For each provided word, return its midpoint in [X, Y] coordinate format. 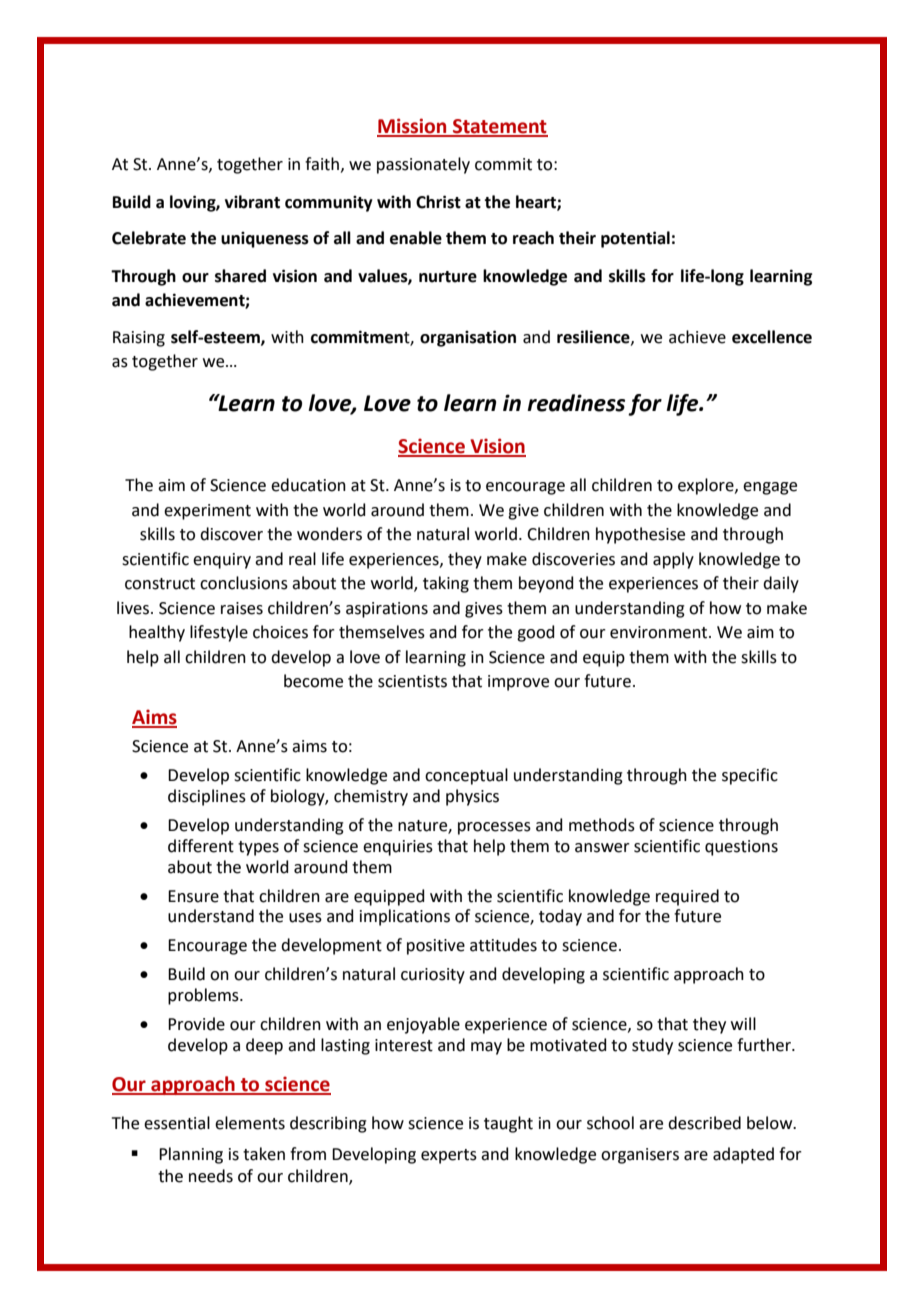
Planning [191, 1155]
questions [741, 848]
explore [707, 486]
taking [446, 584]
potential [635, 239]
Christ [438, 202]
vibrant [252, 202]
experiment [207, 512]
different [201, 846]
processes [494, 828]
